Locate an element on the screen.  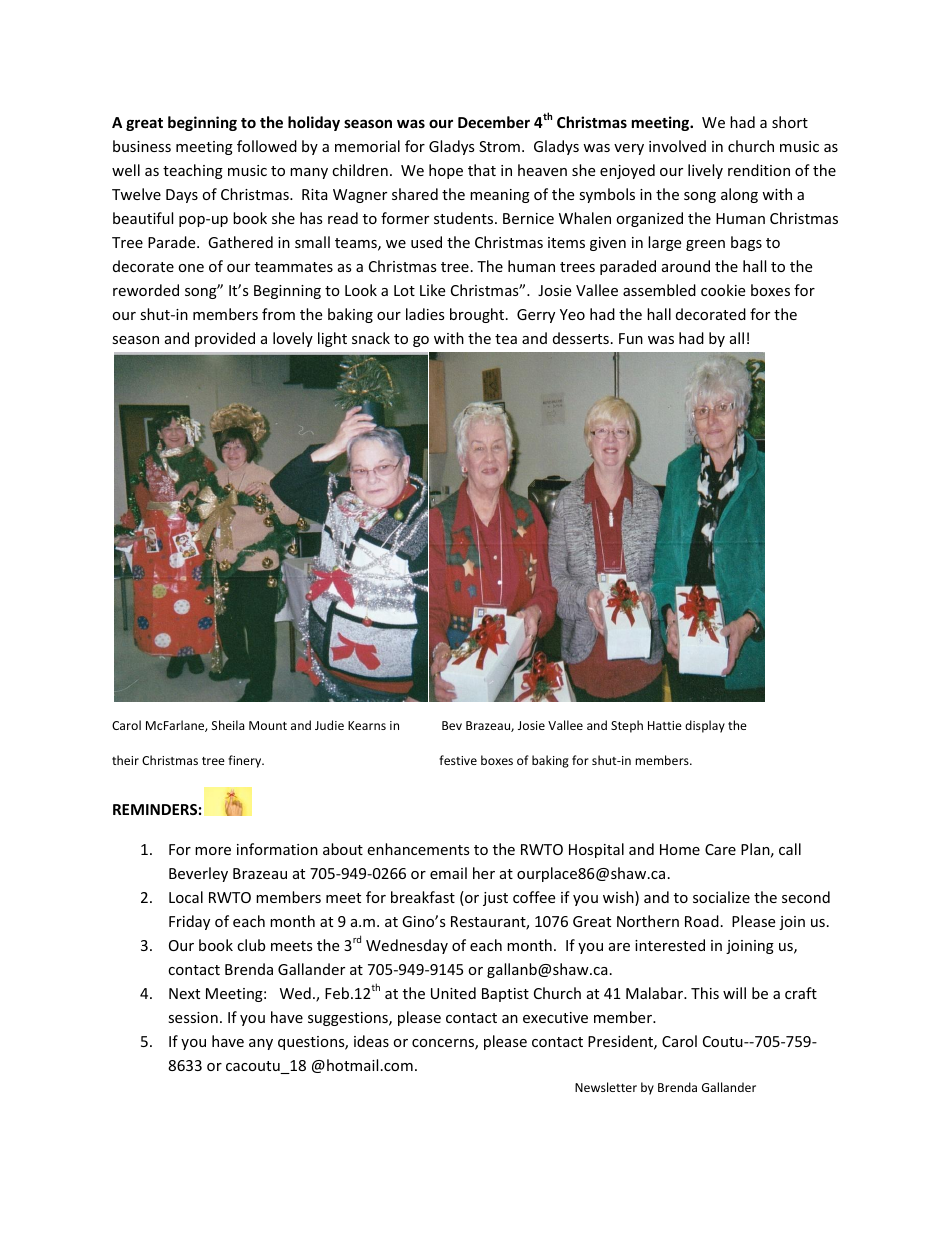
United is located at coordinates (453, 993).
